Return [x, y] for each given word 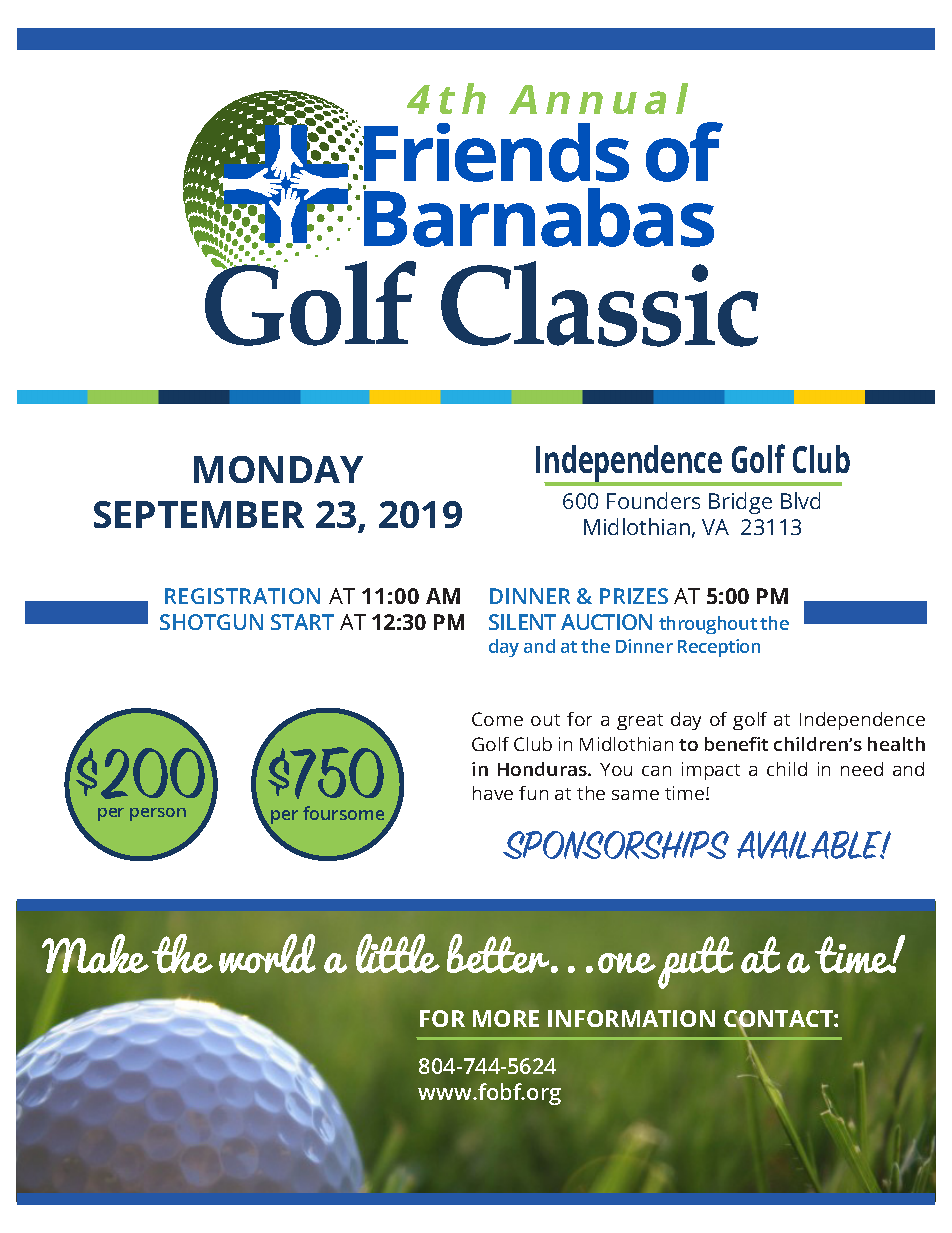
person [158, 814]
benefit [736, 744]
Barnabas [538, 216]
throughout [708, 625]
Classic [599, 304]
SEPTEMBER [199, 514]
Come [497, 719]
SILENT [522, 622]
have [493, 793]
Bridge [740, 503]
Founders [653, 500]
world [267, 953]
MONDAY [278, 469]
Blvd [800, 500]
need [862, 769]
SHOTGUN [211, 622]
